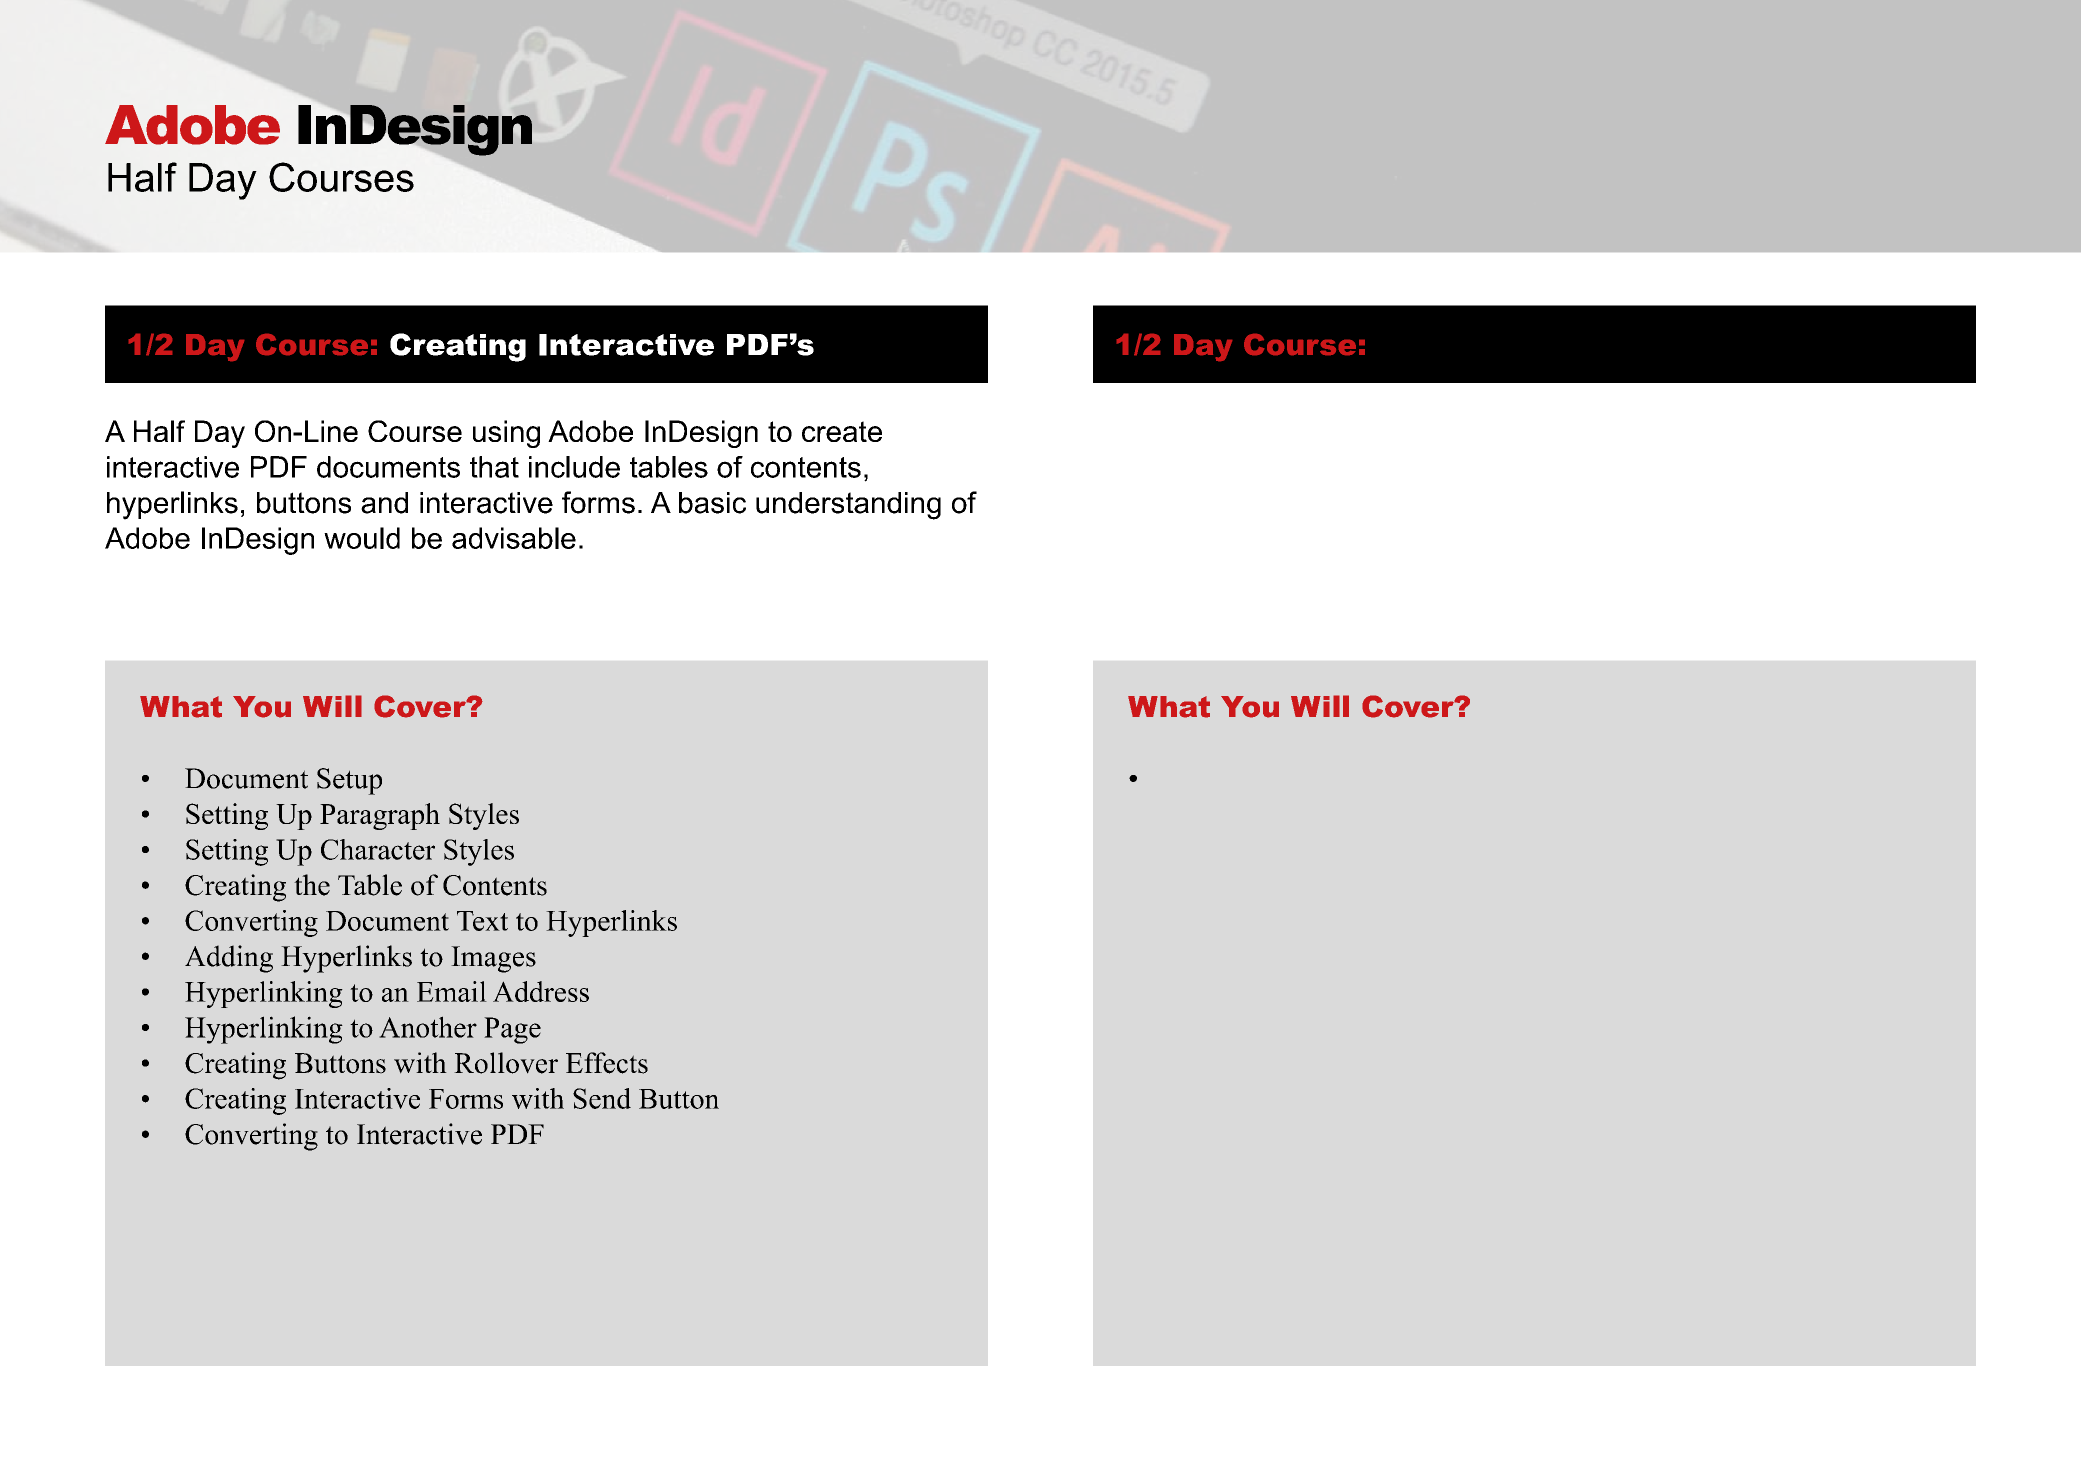  What do you see at coordinates (607, 1063) in the page?
I see `Effects` at bounding box center [607, 1063].
